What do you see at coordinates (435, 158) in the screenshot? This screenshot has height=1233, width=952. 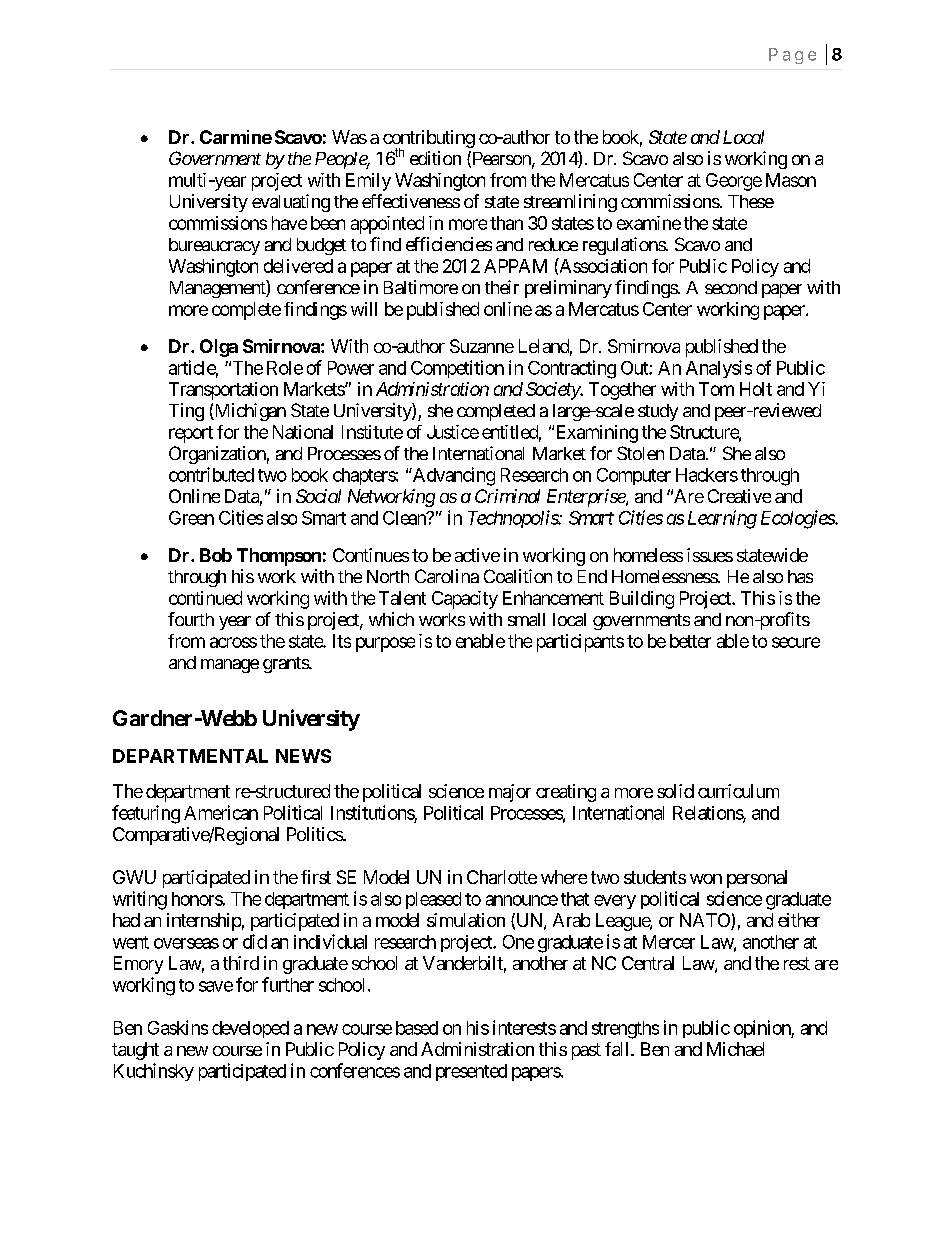 I see `edition` at bounding box center [435, 158].
